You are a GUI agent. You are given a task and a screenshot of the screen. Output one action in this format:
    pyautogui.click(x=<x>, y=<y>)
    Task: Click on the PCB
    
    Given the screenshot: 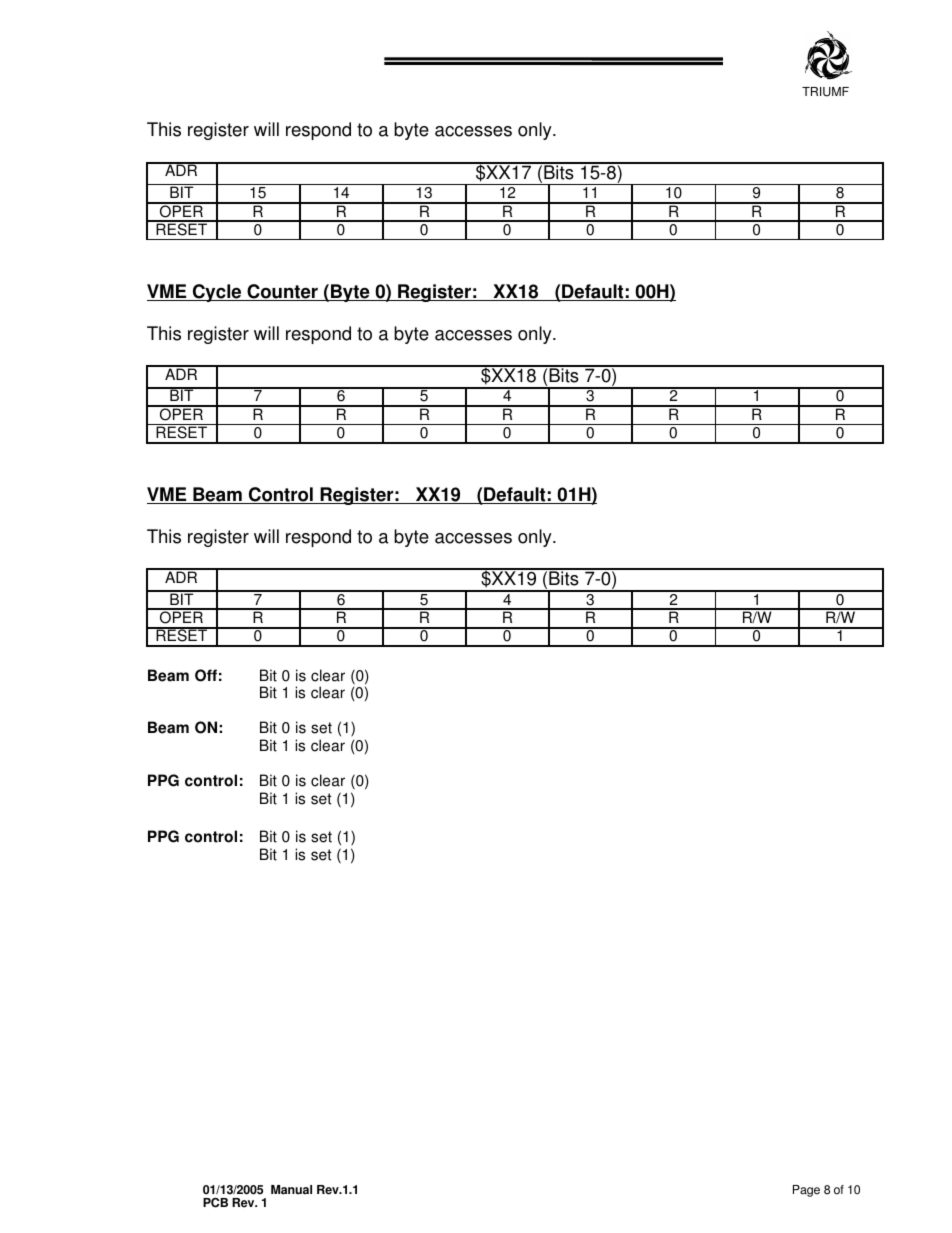 What is the action you would take?
    pyautogui.click(x=215, y=1203)
